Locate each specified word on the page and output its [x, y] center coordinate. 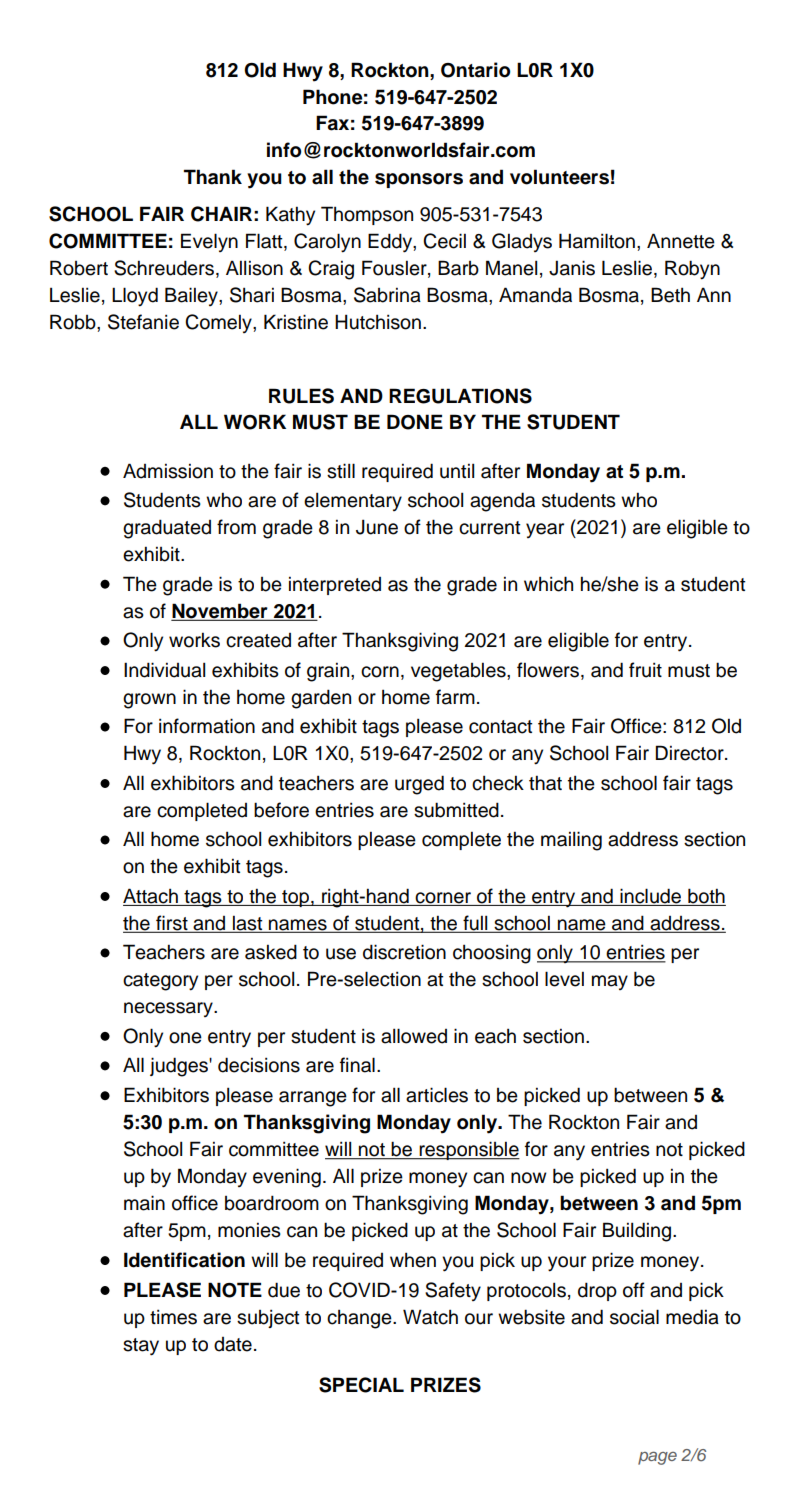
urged [419, 785]
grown [149, 701]
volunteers [559, 177]
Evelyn [209, 242]
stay [141, 1347]
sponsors [419, 180]
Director [691, 753]
